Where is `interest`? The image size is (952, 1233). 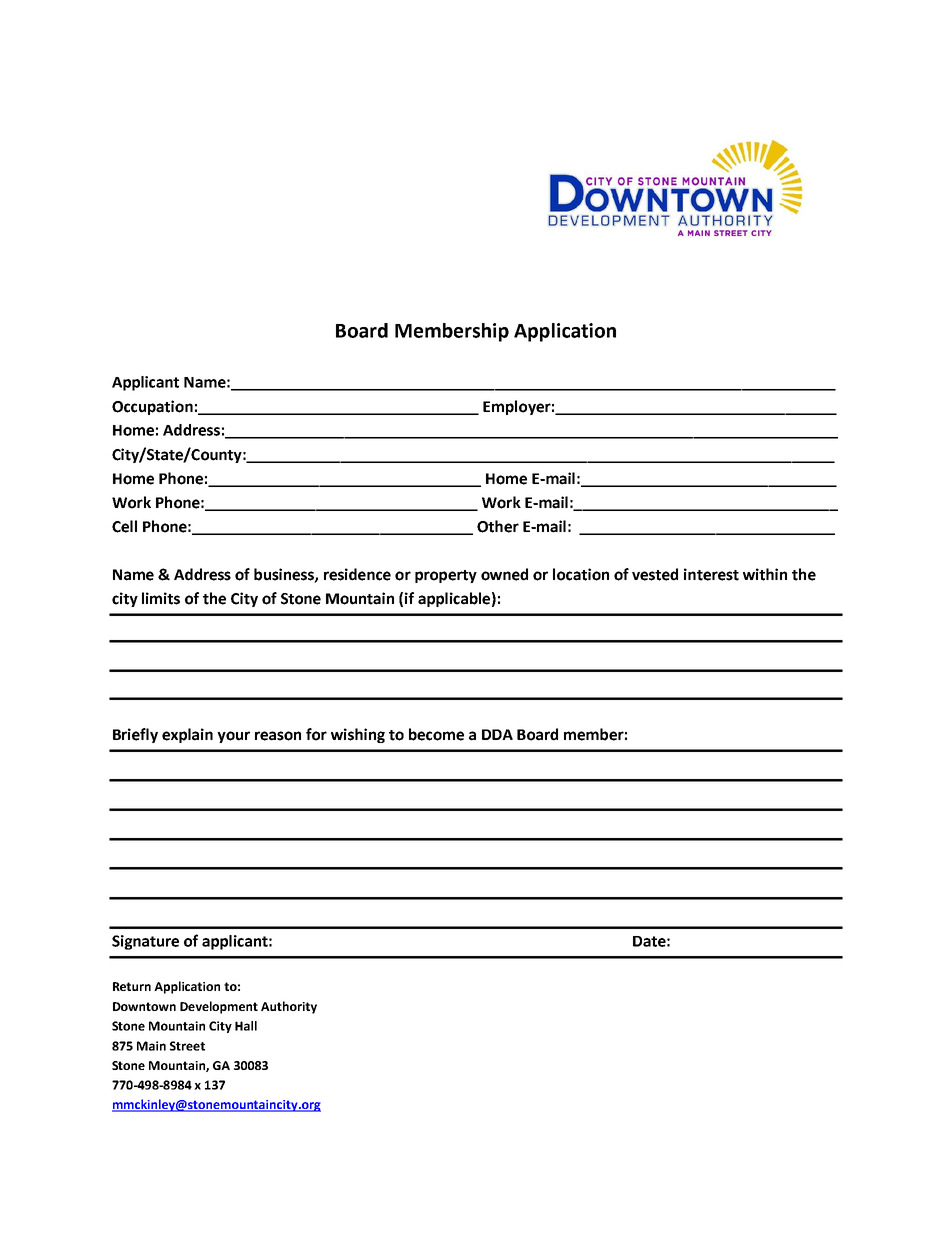
interest is located at coordinates (711, 574).
